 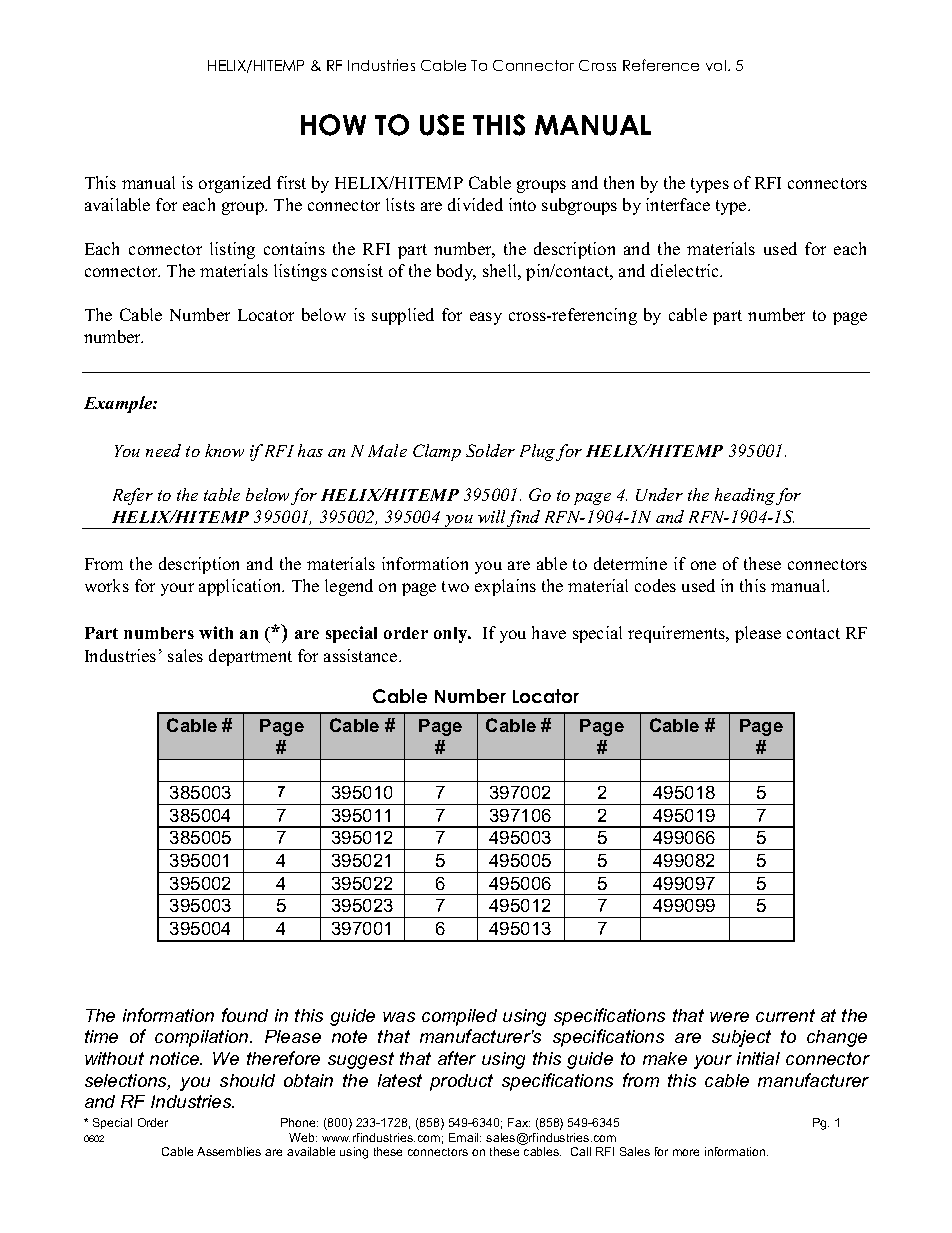 What do you see at coordinates (455, 586) in the screenshot?
I see `two` at bounding box center [455, 586].
